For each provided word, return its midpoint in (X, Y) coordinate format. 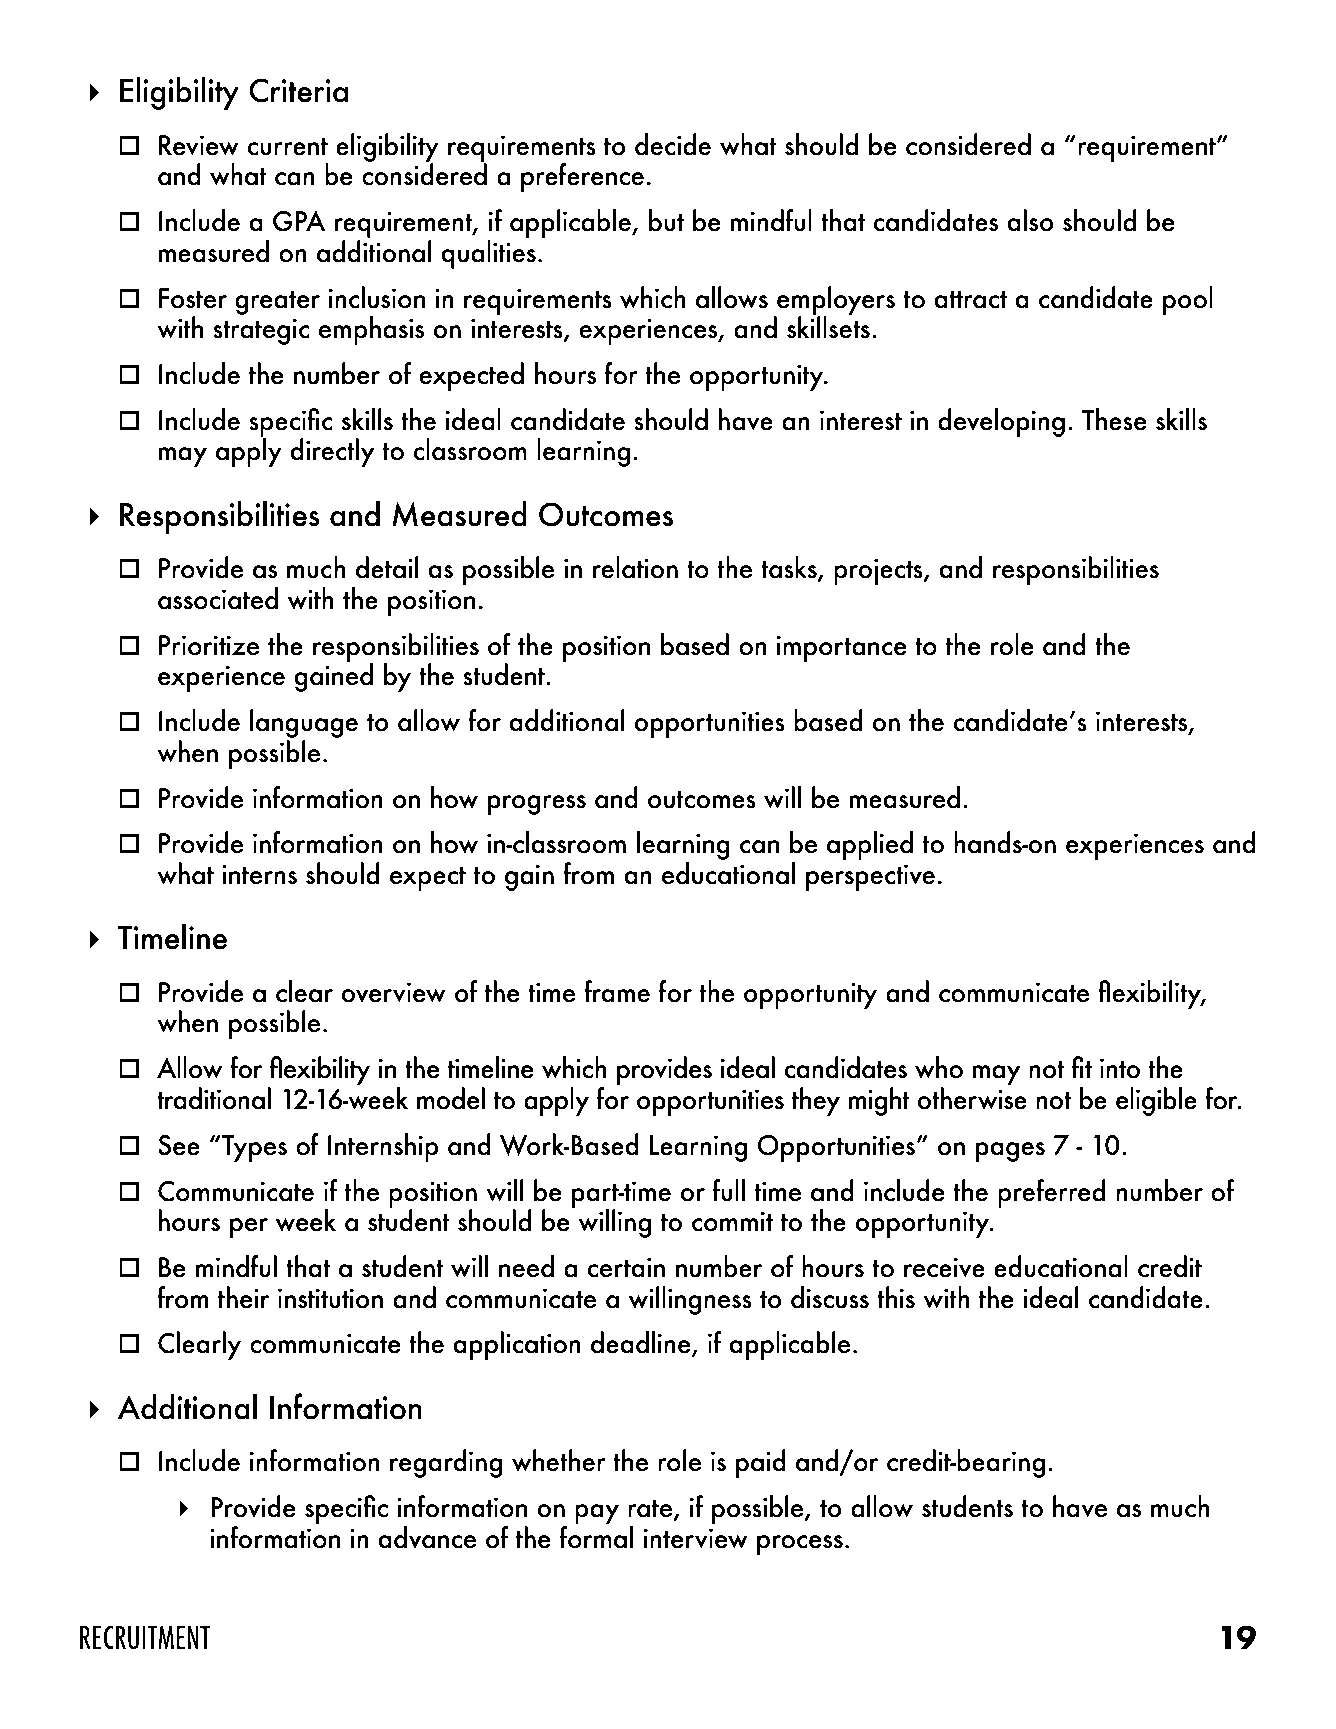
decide (673, 144)
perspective (870, 877)
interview (696, 1538)
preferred (1051, 1193)
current (287, 147)
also (1030, 220)
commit (732, 1221)
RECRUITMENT (145, 1637)
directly (332, 452)
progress (537, 805)
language (304, 725)
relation (635, 567)
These (1114, 419)
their (243, 1297)
